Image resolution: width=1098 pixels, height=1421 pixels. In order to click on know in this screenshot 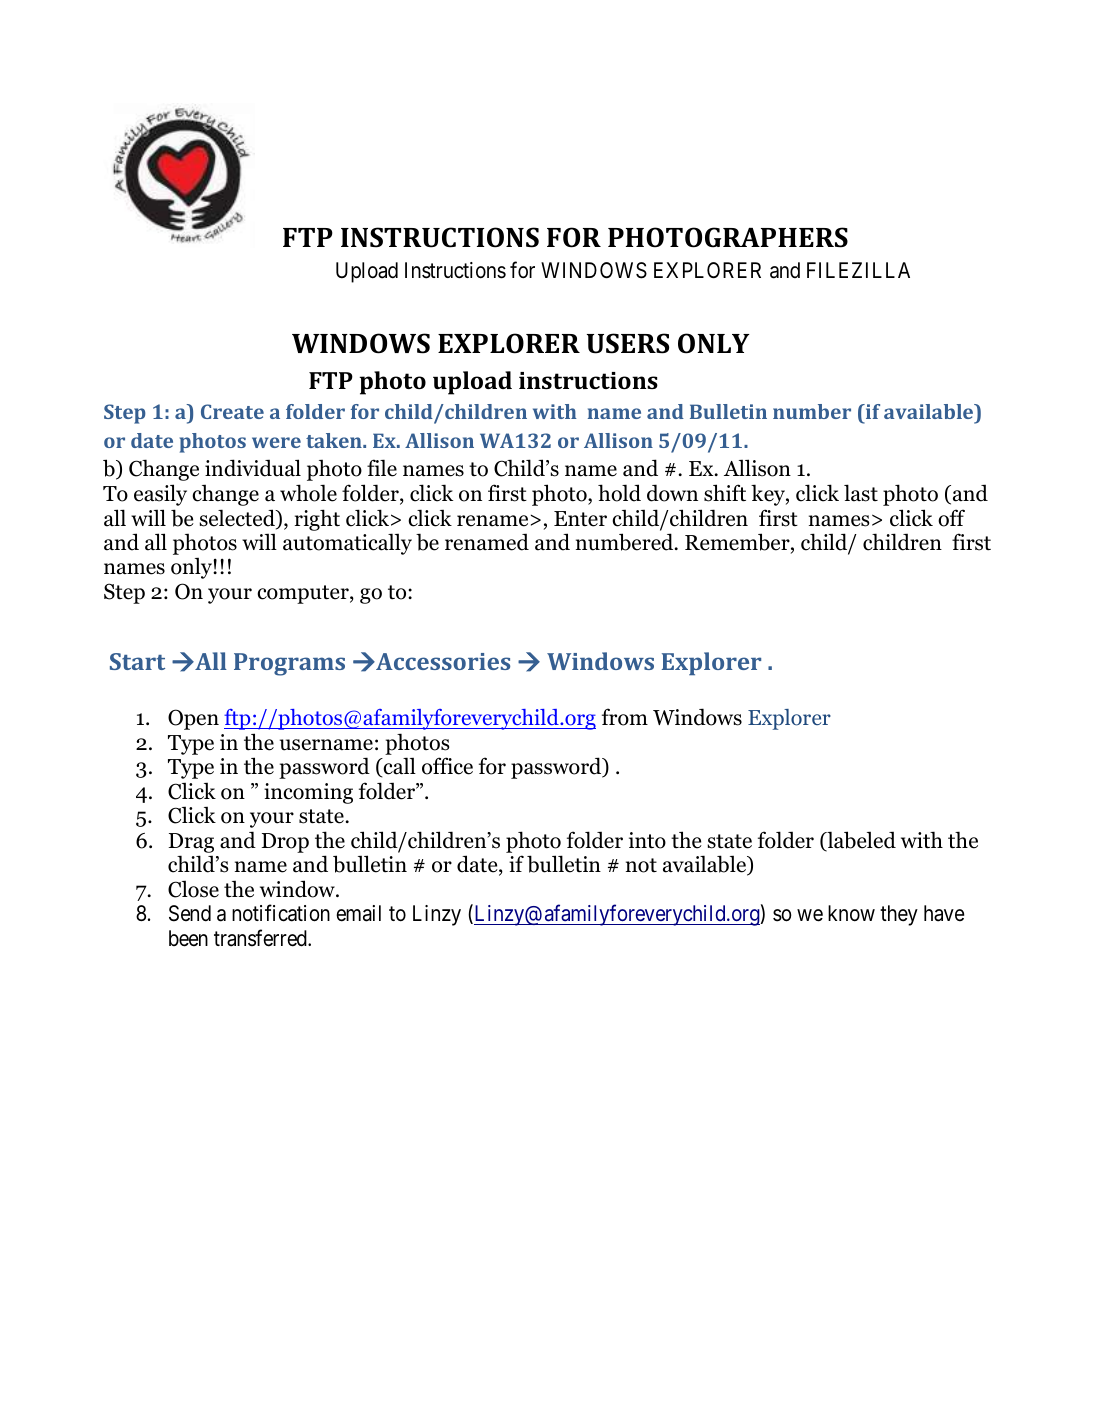, I will do `click(851, 913)`.
